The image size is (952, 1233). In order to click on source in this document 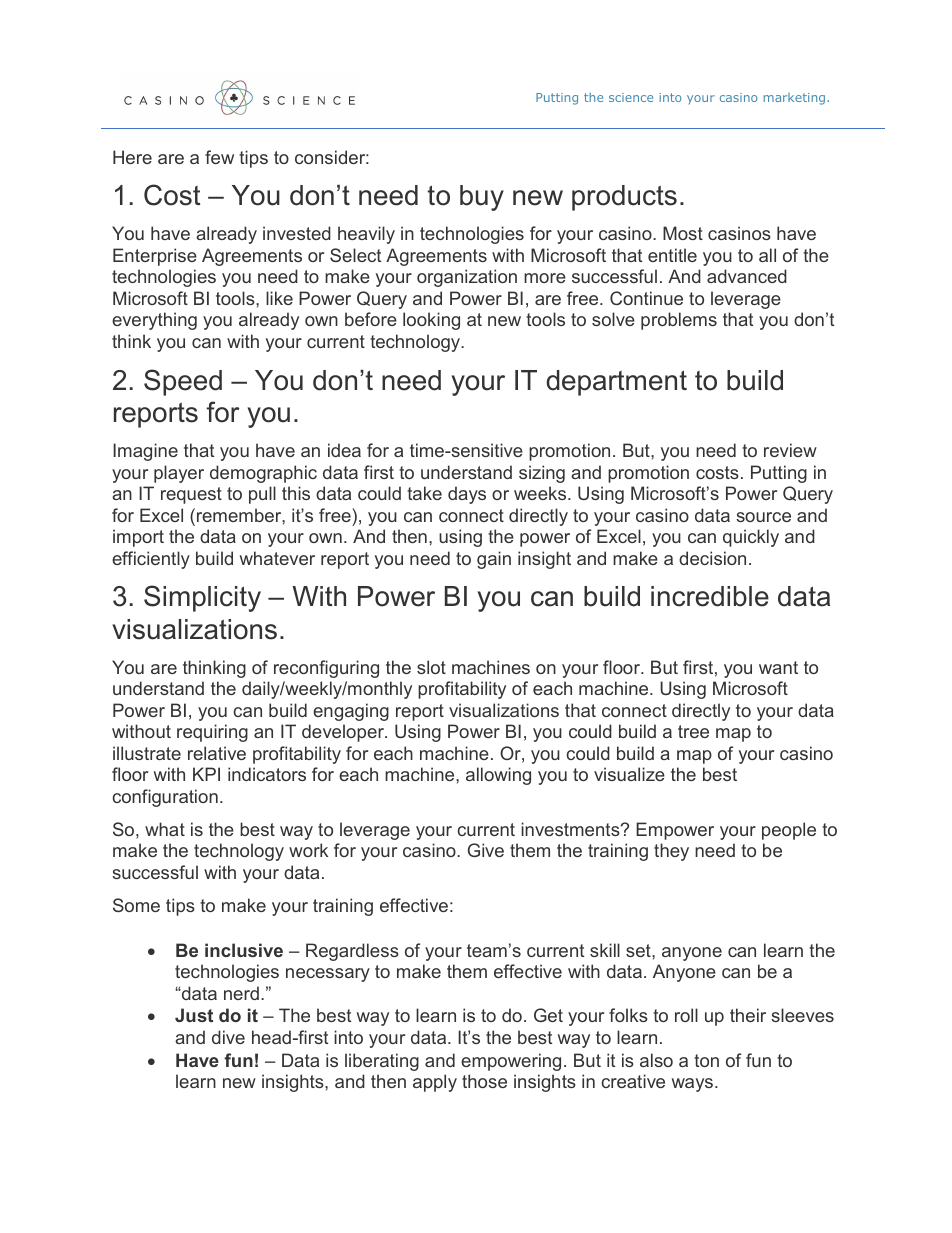, I will do `click(763, 517)`.
